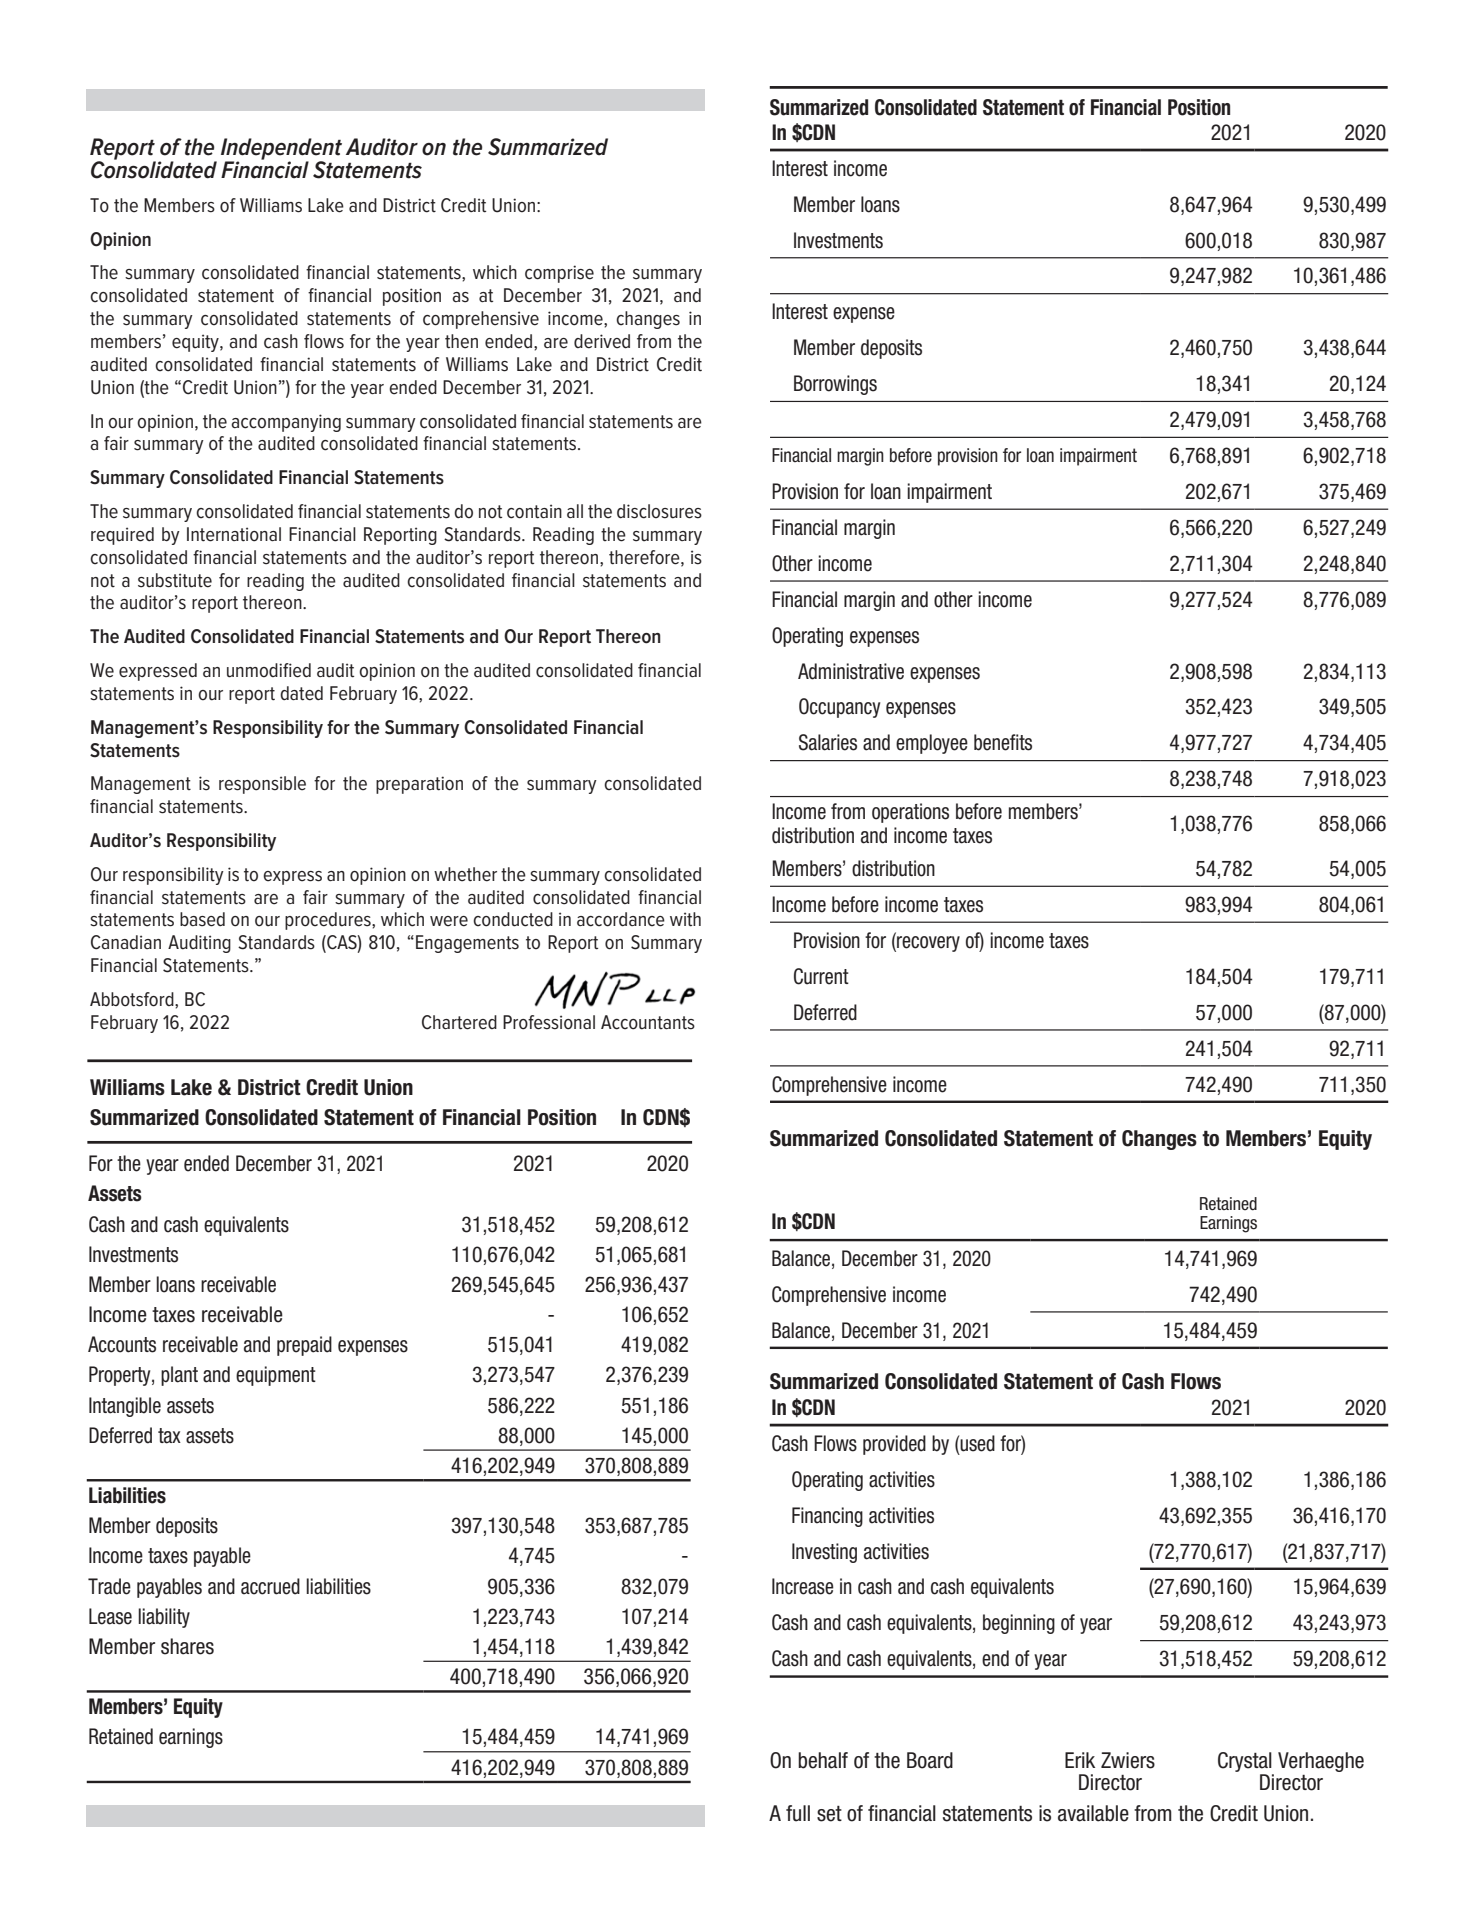 Image resolution: width=1475 pixels, height=1909 pixels. Describe the element at coordinates (281, 150) in the document. I see `Independent` at that location.
